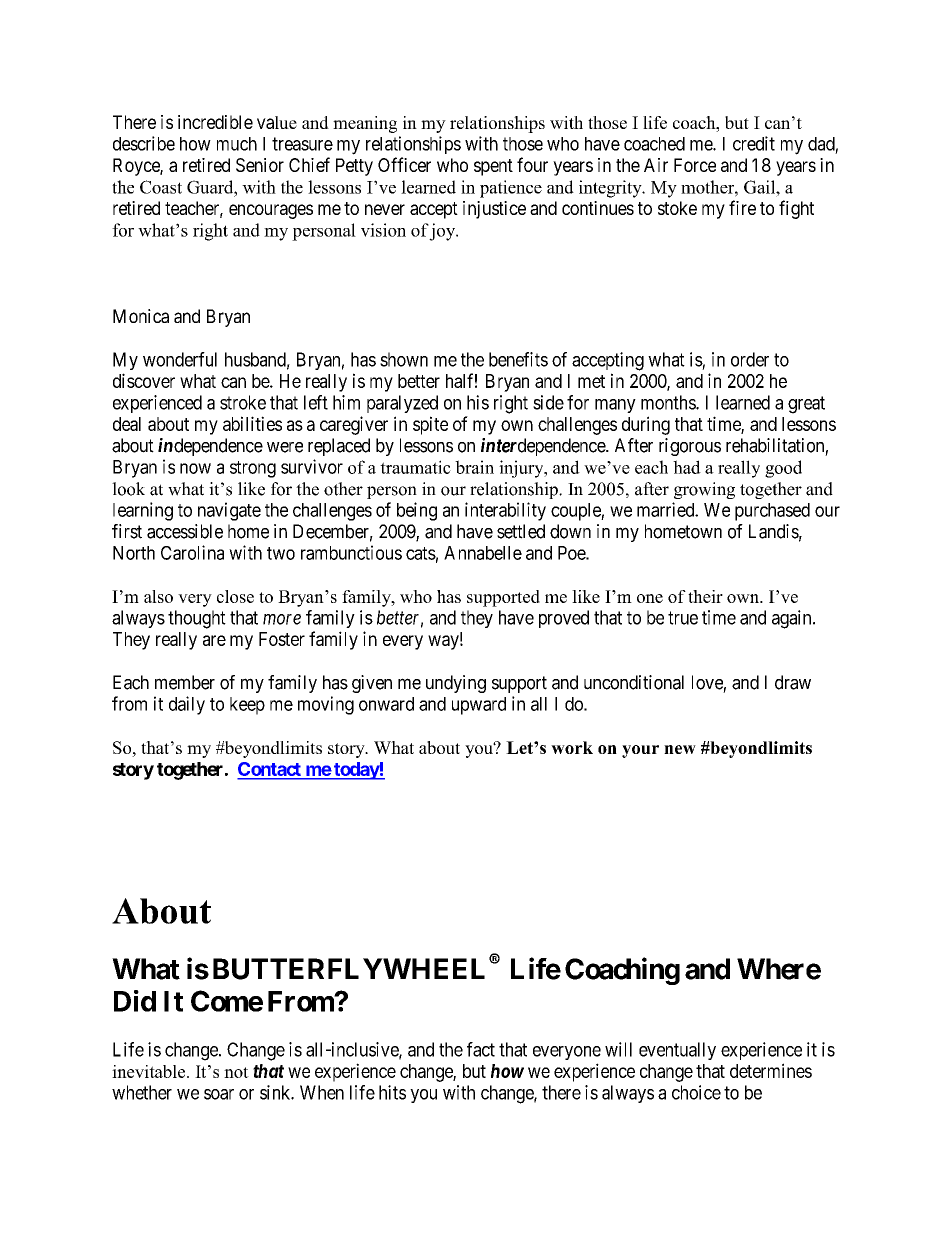 This document has height=1233, width=952. What do you see at coordinates (754, 143) in the document?
I see `credit` at bounding box center [754, 143].
